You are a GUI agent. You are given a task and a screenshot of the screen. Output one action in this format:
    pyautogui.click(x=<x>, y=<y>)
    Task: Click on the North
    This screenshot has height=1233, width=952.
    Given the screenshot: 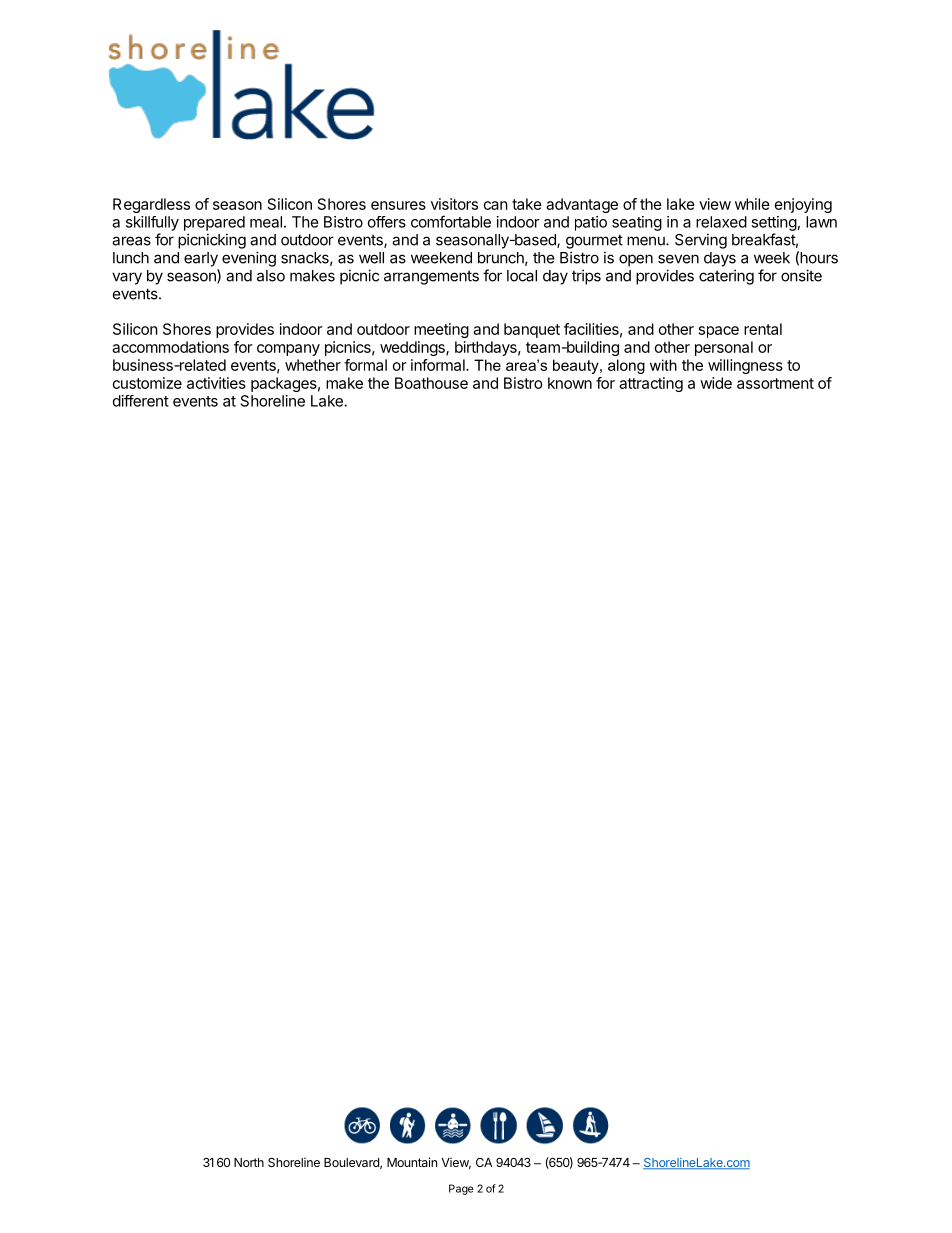 What is the action you would take?
    pyautogui.click(x=249, y=1162)
